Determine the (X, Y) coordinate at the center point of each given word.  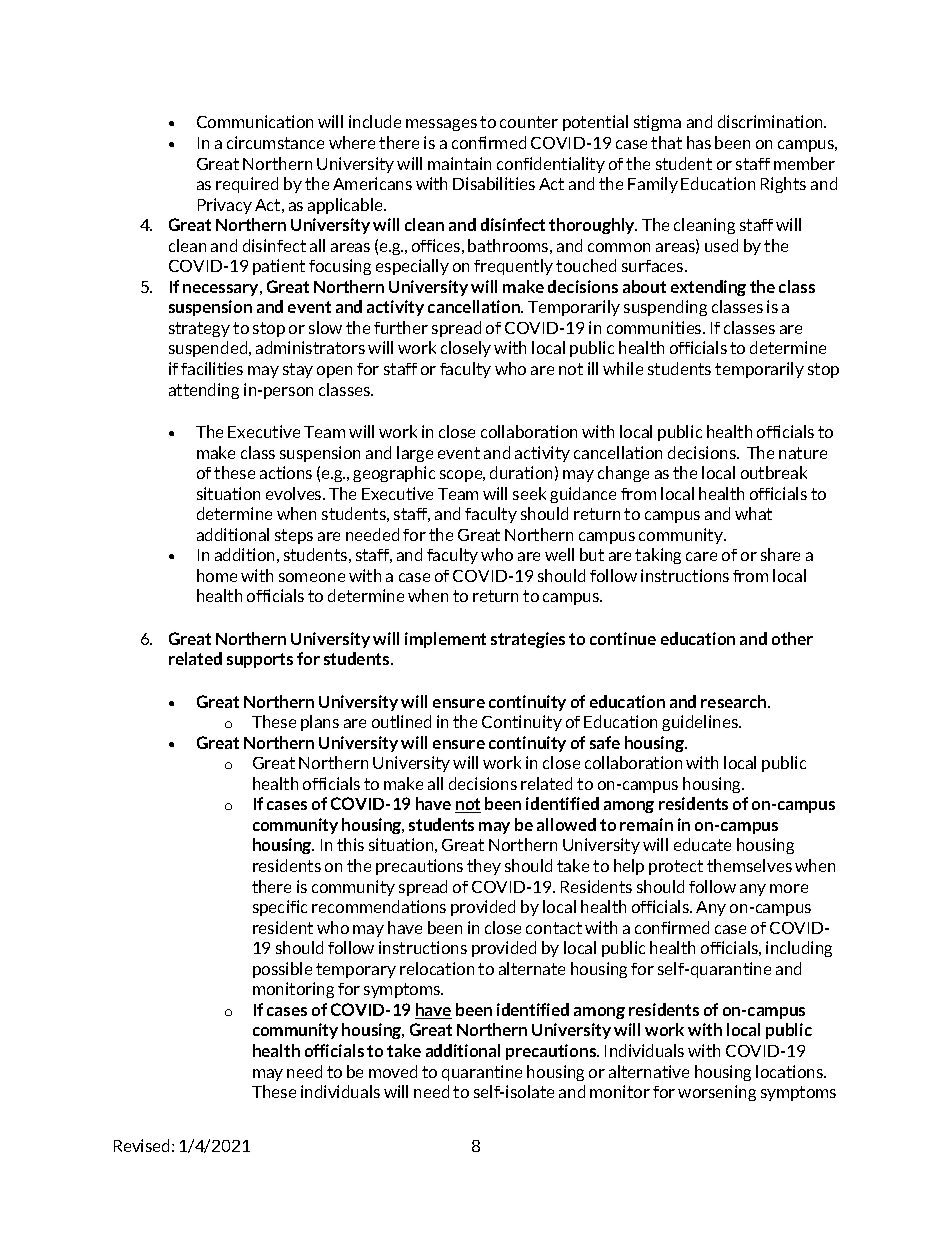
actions (286, 472)
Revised (141, 1145)
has (699, 142)
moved (393, 1071)
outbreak (774, 472)
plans (320, 723)
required (247, 185)
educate (702, 844)
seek (529, 493)
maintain (459, 163)
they (484, 867)
